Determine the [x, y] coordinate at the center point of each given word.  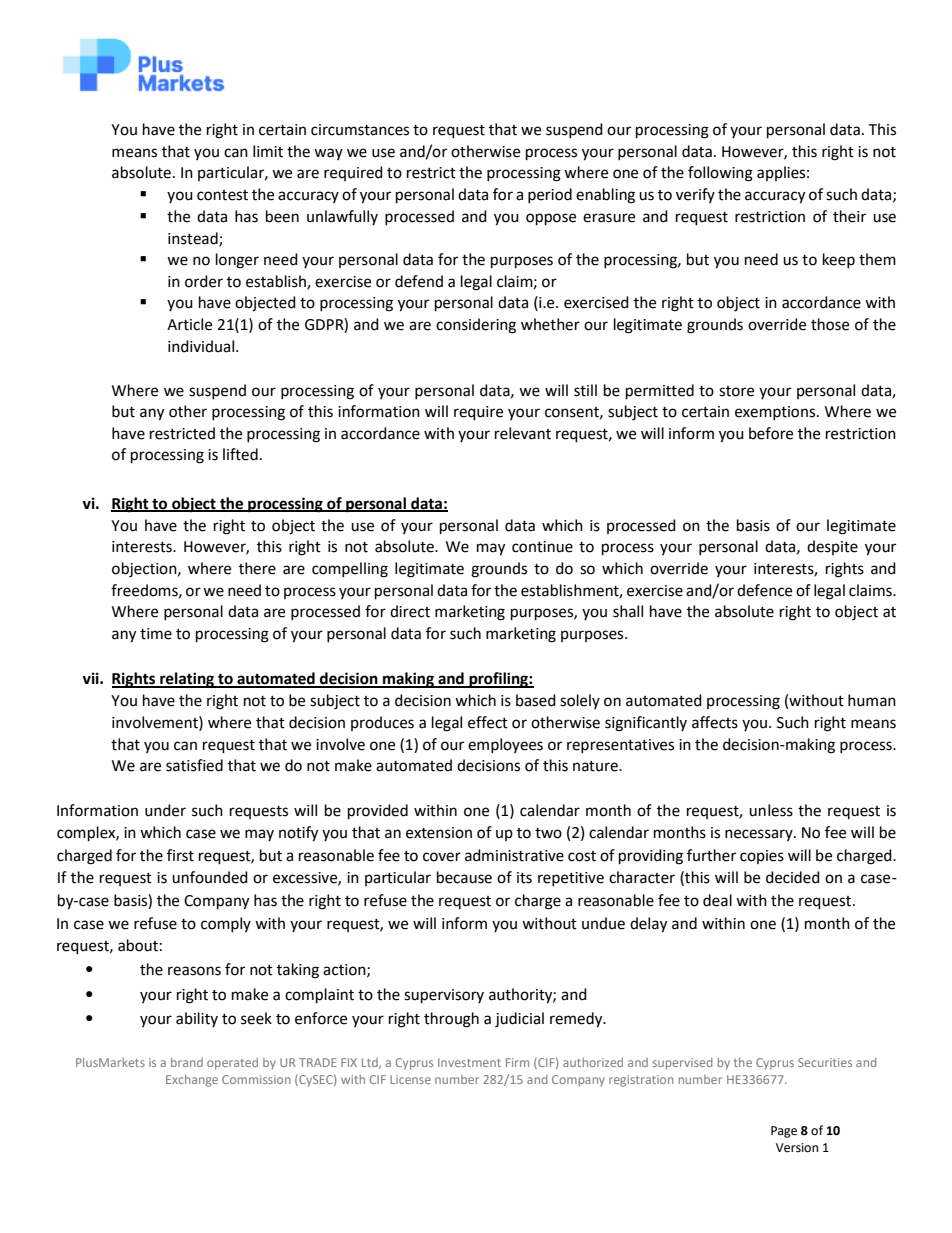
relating [187, 680]
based [536, 700]
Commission [256, 1079]
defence [764, 590]
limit [268, 151]
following [720, 174]
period [550, 195]
